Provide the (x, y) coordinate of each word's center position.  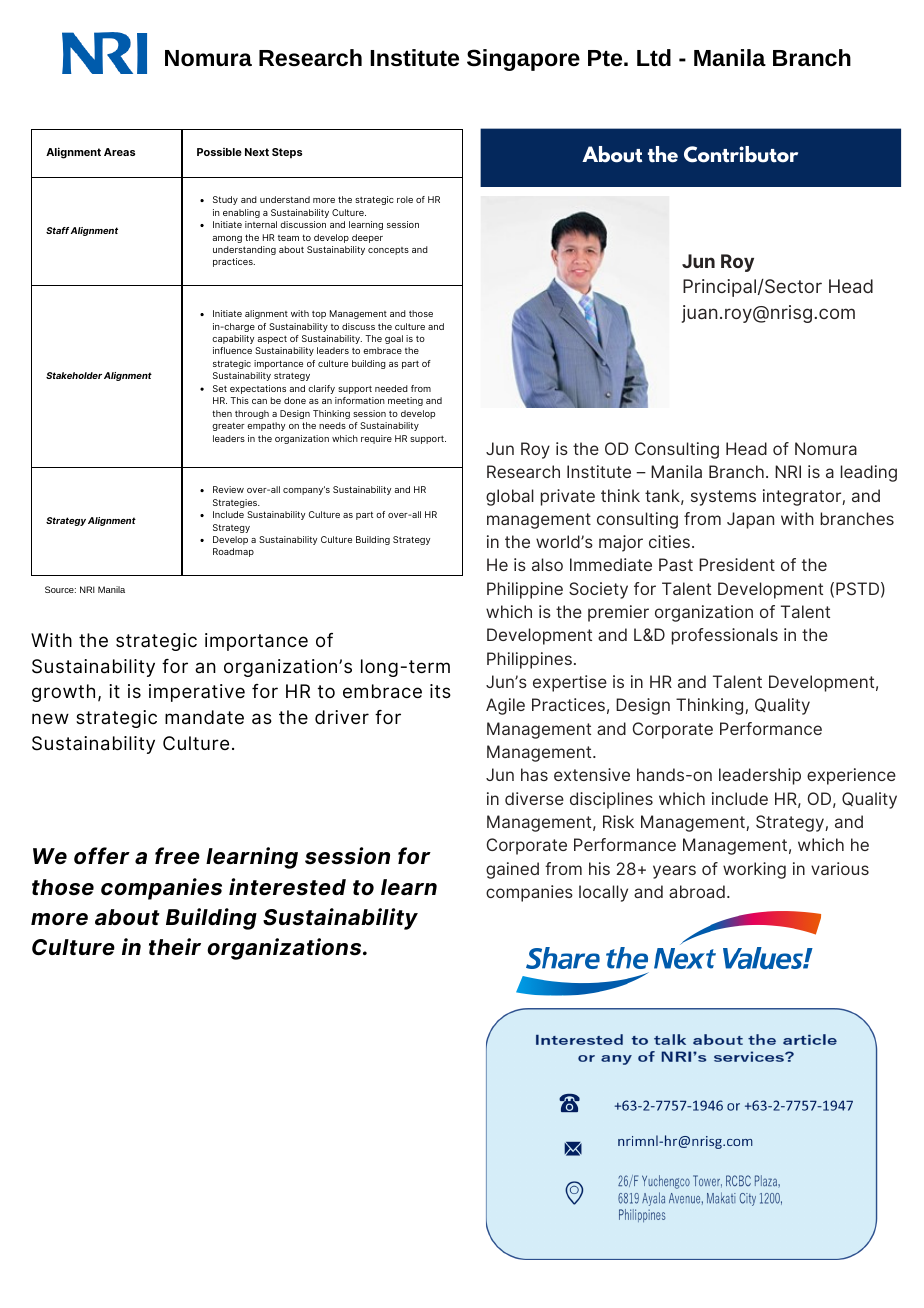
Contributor (741, 154)
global (510, 497)
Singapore (523, 60)
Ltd (654, 57)
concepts (388, 251)
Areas (119, 152)
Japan (750, 520)
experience (851, 776)
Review (228, 489)
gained (512, 870)
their (175, 947)
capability (233, 339)
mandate (204, 717)
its (440, 691)
